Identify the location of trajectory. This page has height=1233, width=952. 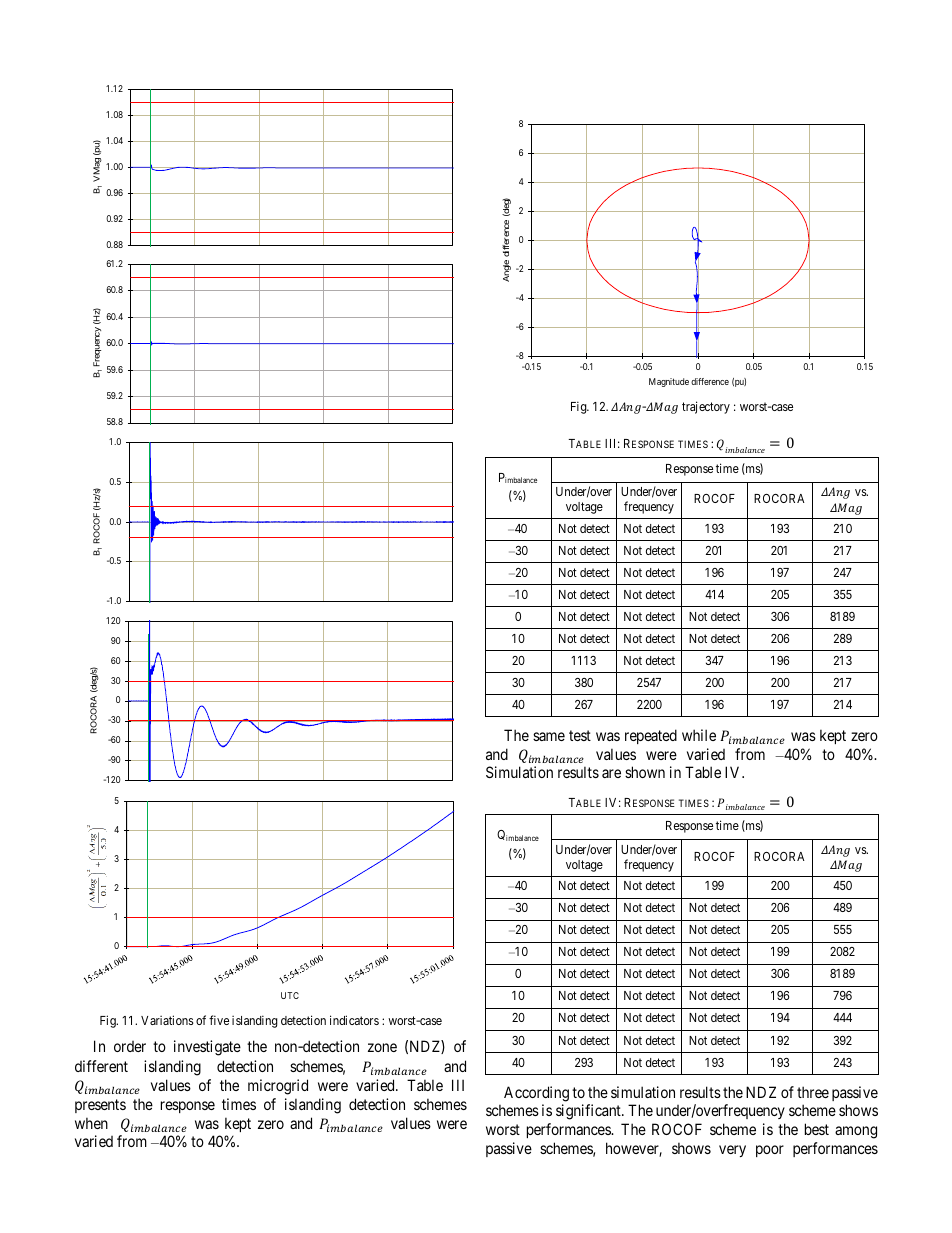
(706, 407).
